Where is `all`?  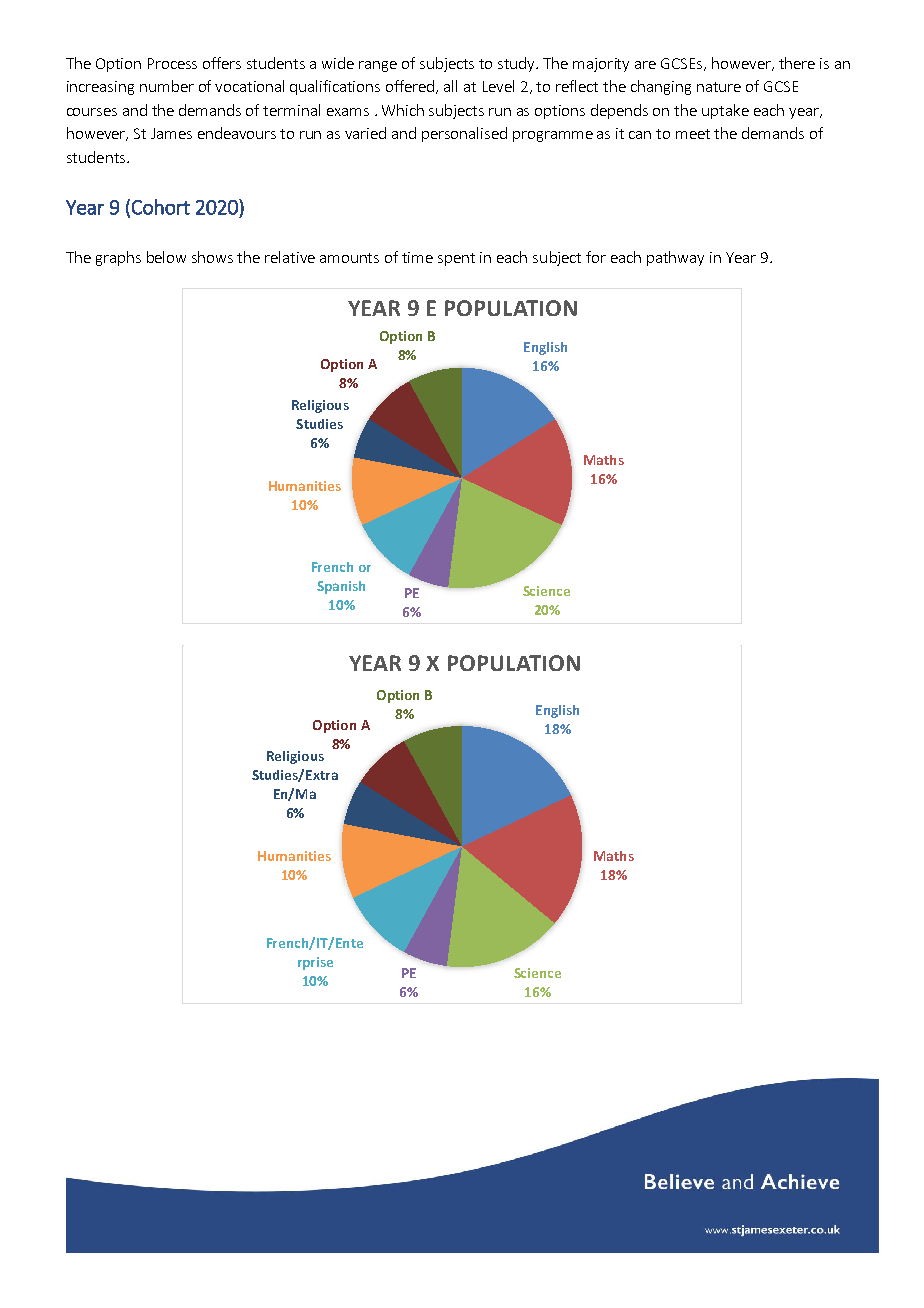
all is located at coordinates (450, 86).
